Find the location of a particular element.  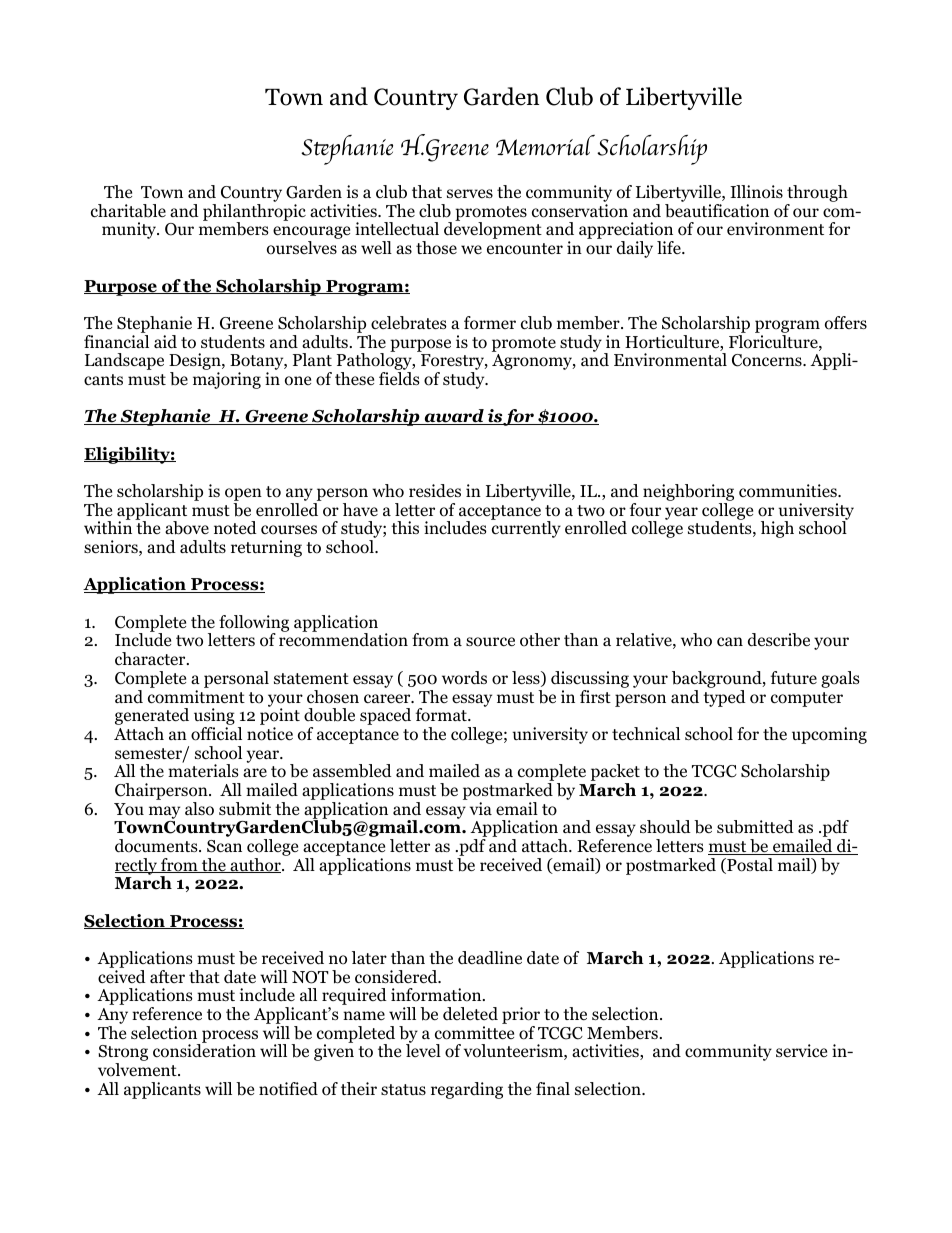

Illinois is located at coordinates (756, 192).
